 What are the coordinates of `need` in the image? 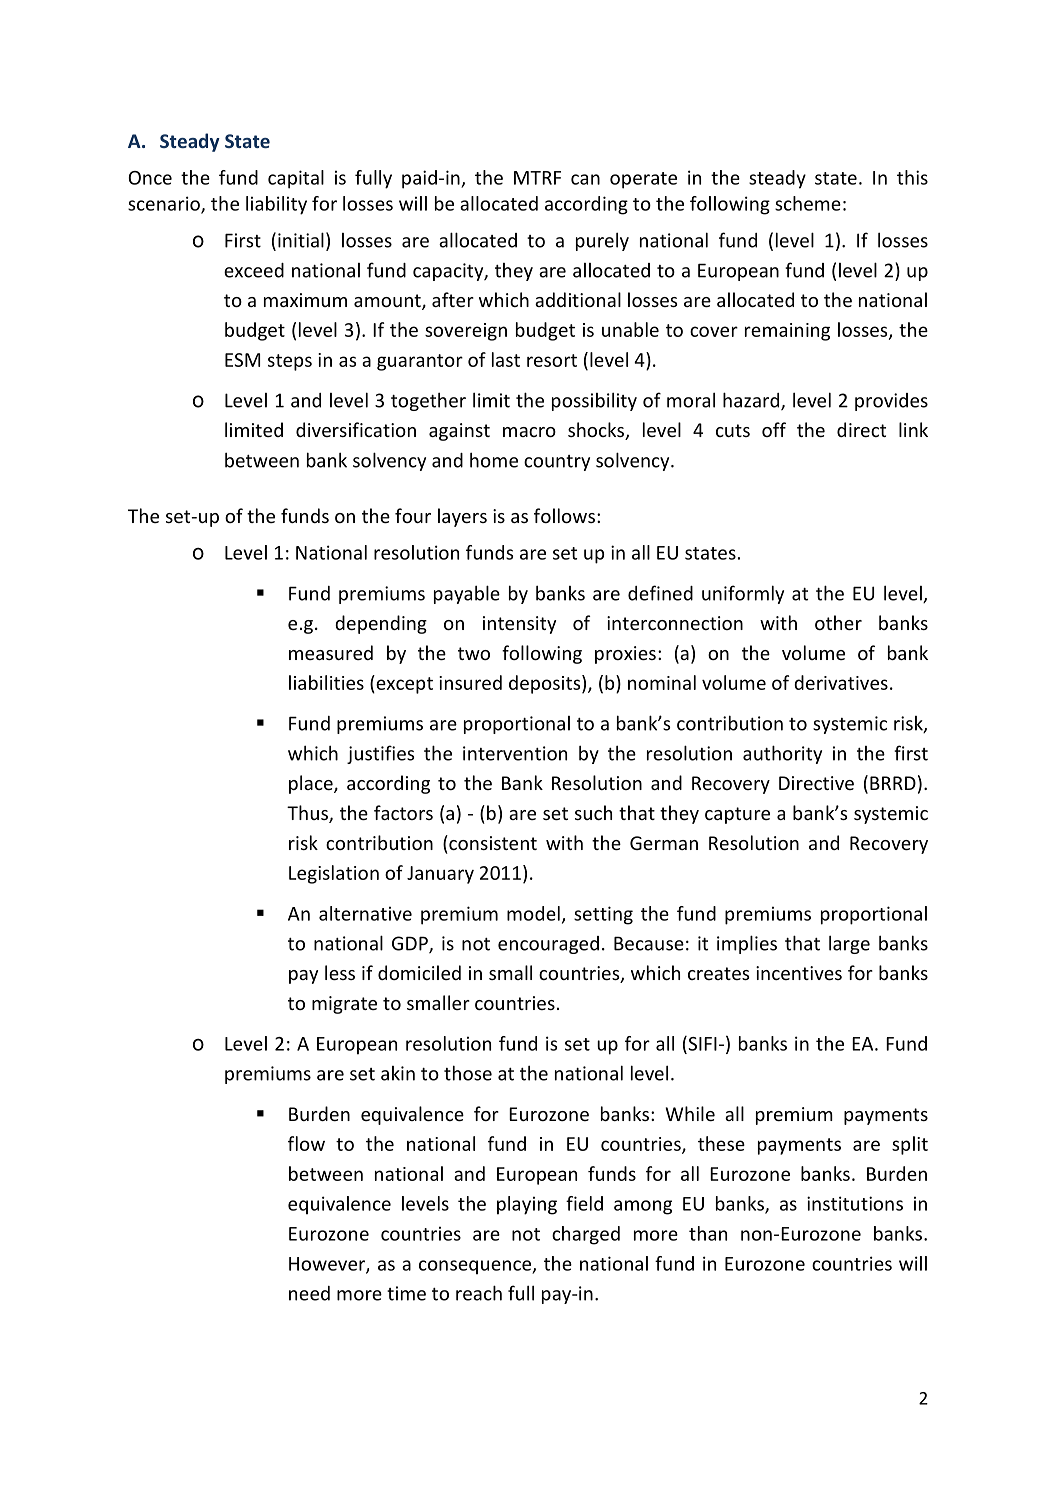 It's located at (309, 1293).
